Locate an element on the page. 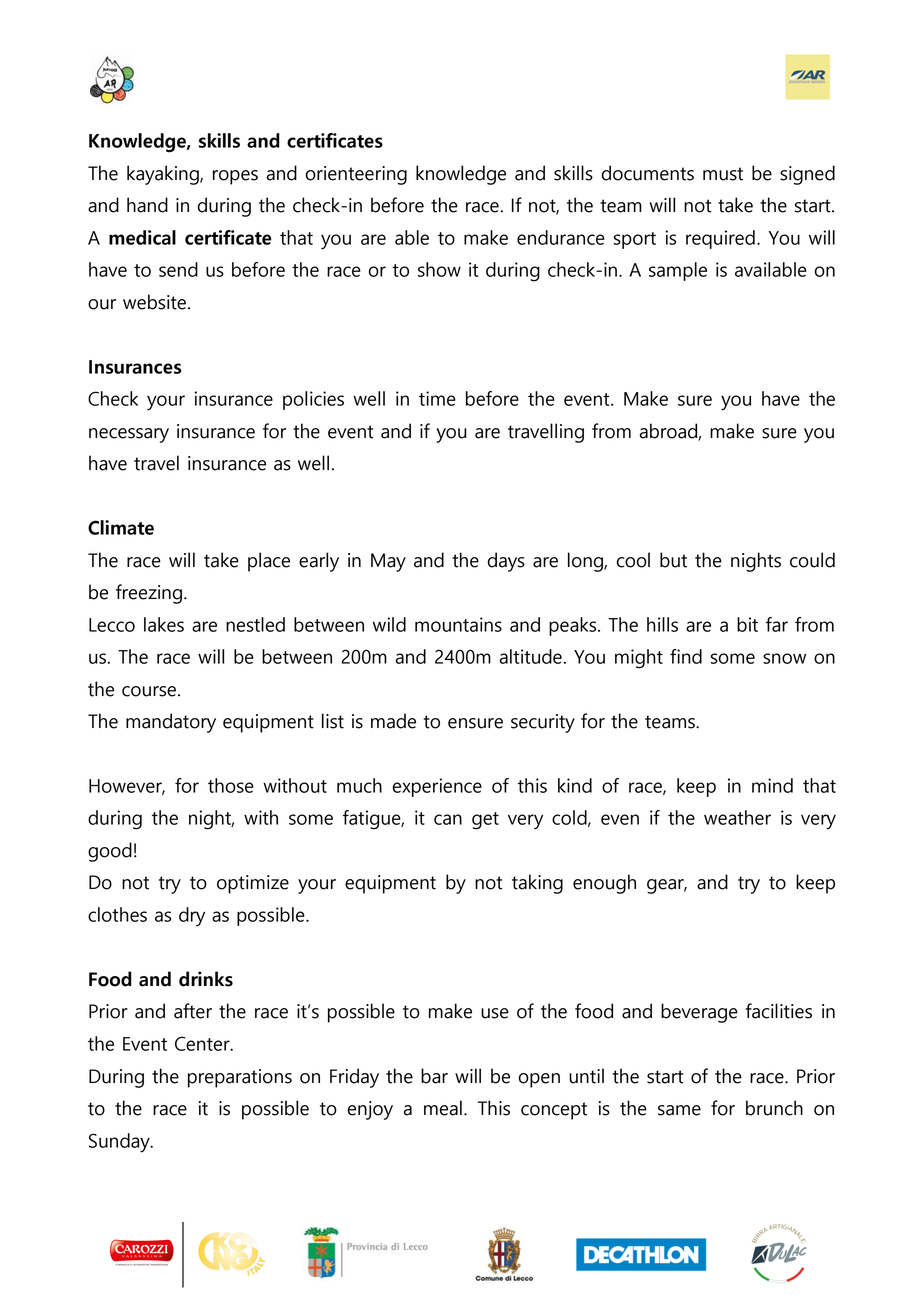  must is located at coordinates (723, 174).
